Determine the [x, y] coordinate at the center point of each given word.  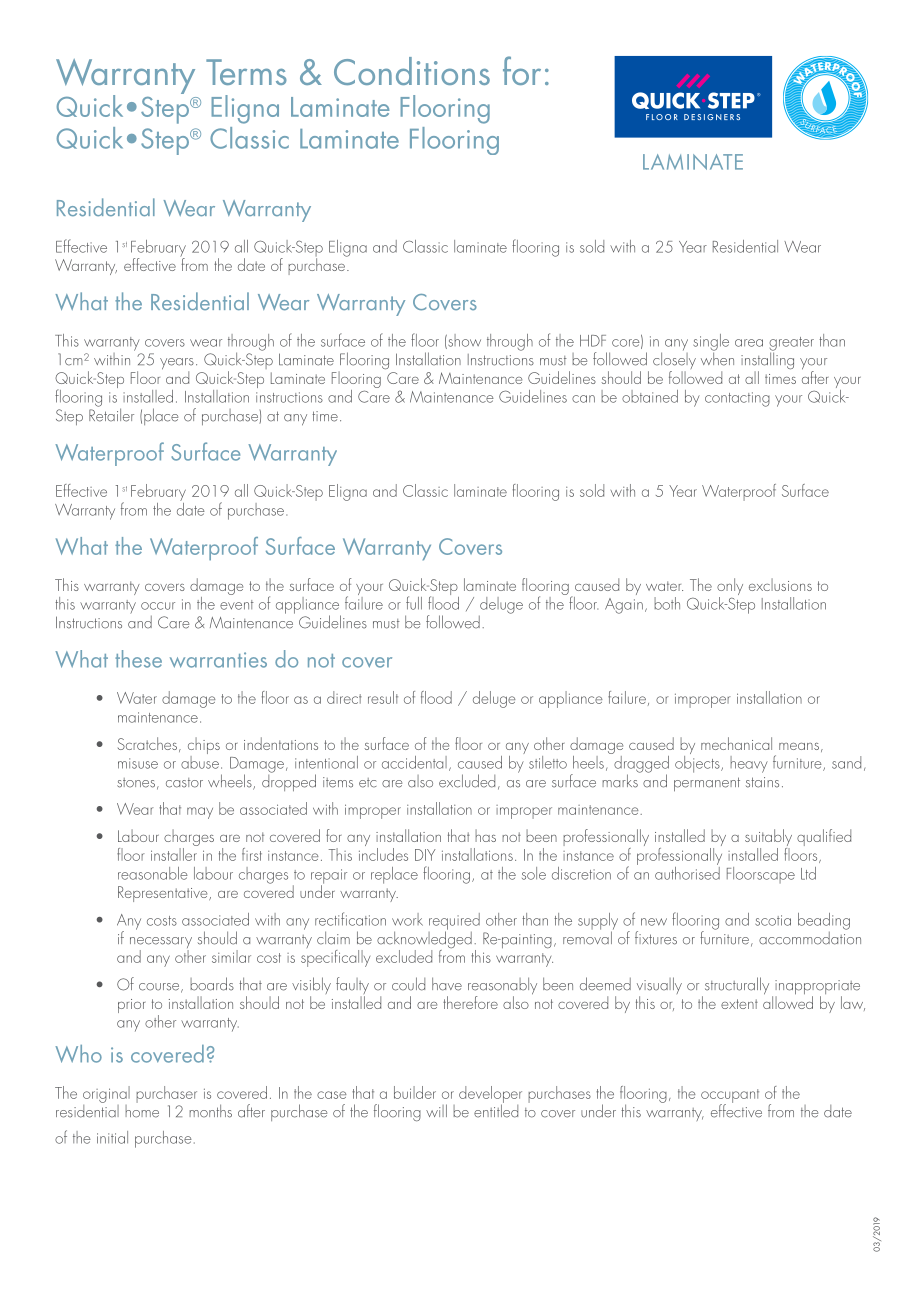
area [749, 343]
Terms [246, 72]
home [142, 1110]
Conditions [412, 71]
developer [490, 1095]
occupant [730, 1097]
